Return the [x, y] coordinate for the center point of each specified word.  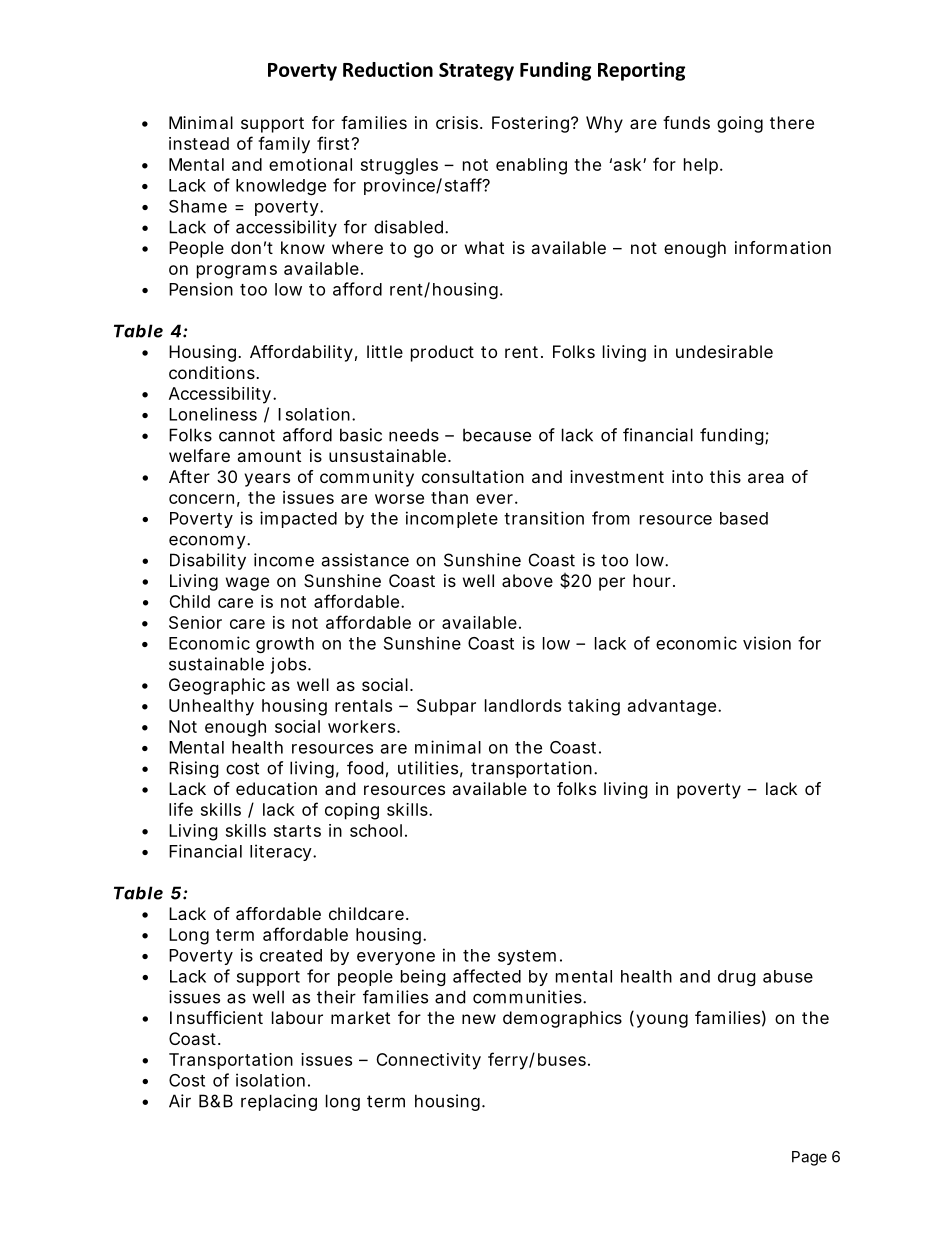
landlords [523, 705]
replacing [279, 1102]
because [497, 435]
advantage [673, 707]
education [276, 788]
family [284, 145]
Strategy [476, 71]
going [740, 124]
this [725, 476]
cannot [247, 435]
